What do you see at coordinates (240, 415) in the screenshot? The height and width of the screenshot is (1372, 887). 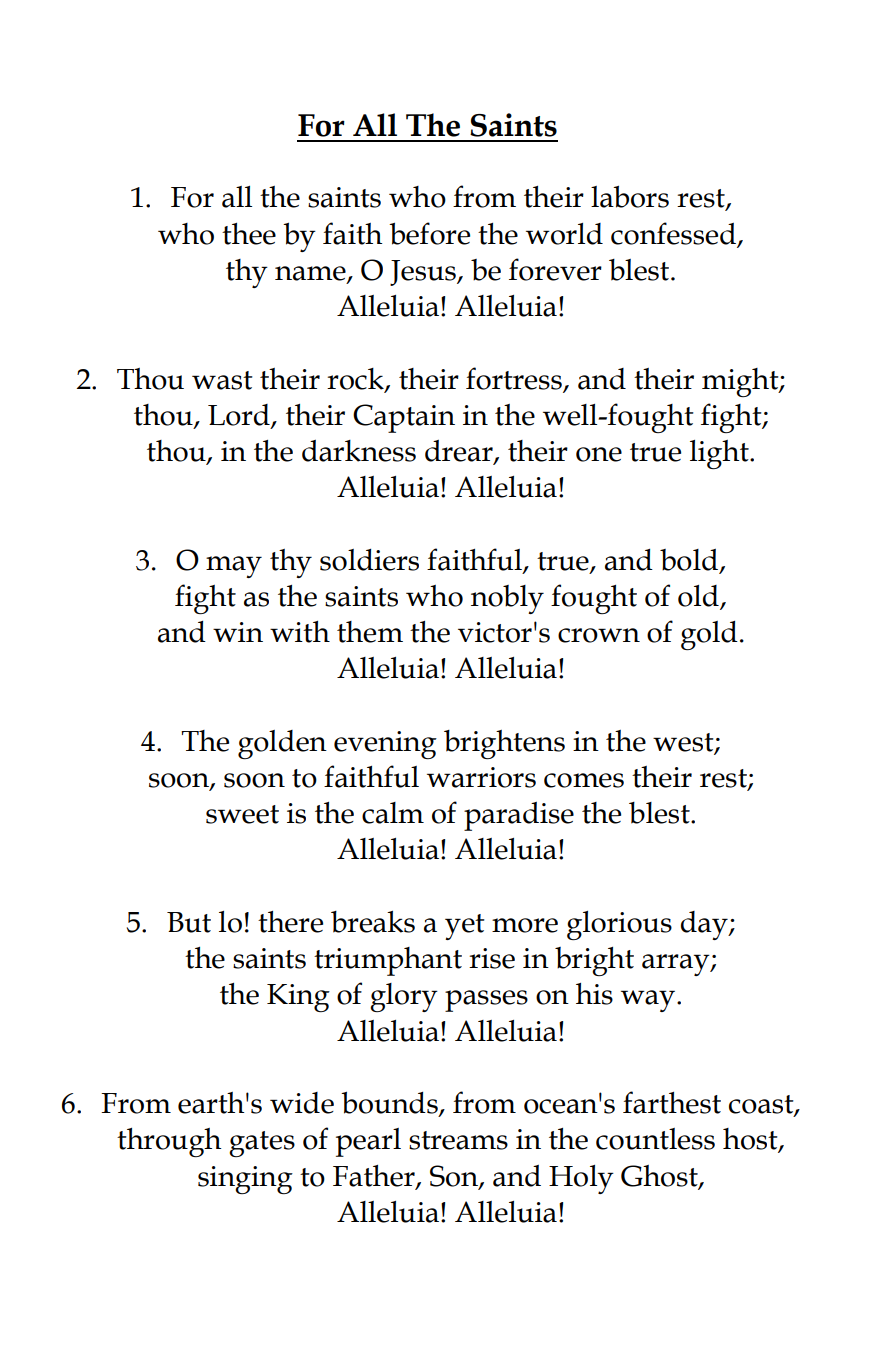 I see `Lord` at bounding box center [240, 415].
